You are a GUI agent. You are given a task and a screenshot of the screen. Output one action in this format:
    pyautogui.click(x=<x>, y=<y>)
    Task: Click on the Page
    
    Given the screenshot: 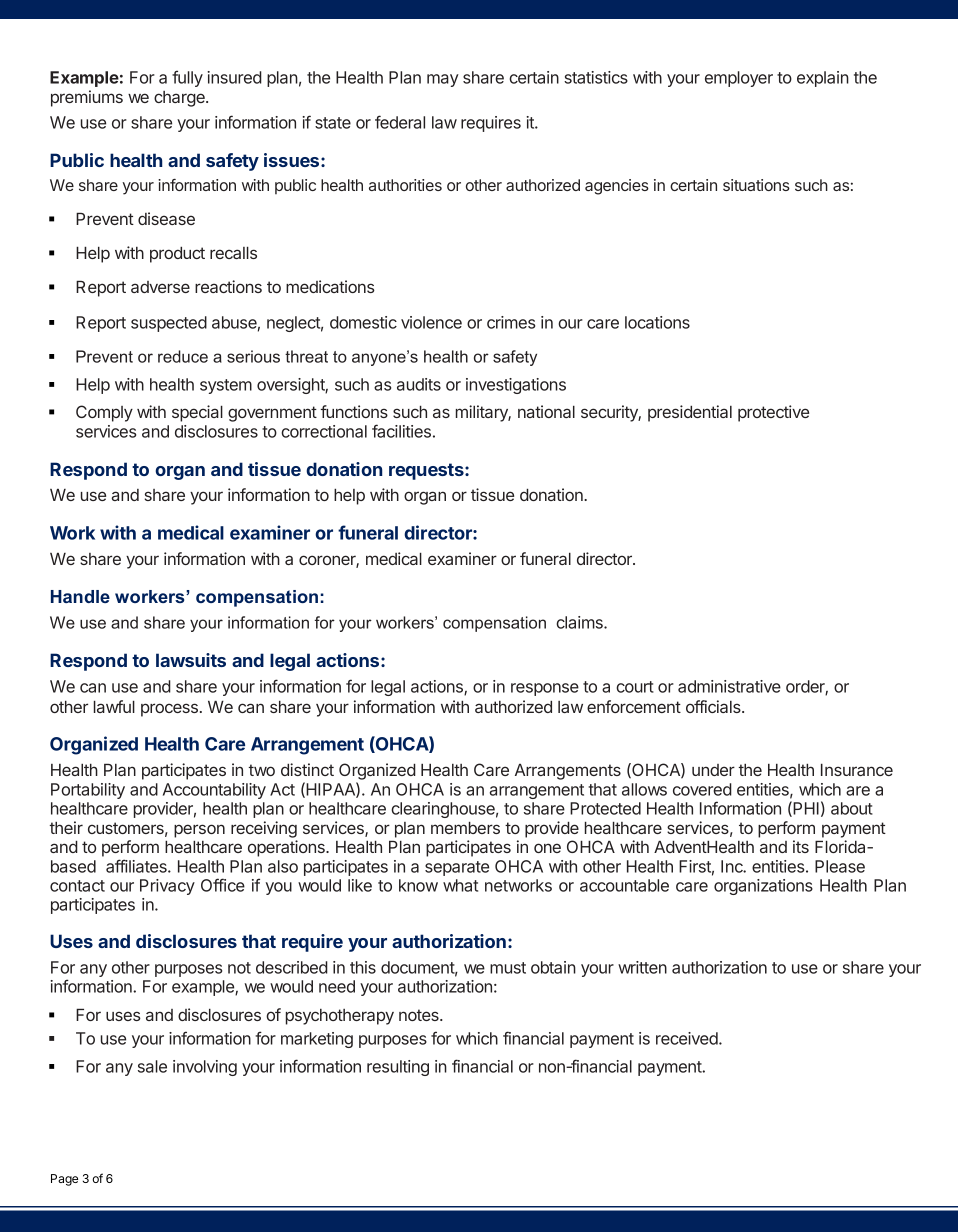 What is the action you would take?
    pyautogui.click(x=64, y=1180)
